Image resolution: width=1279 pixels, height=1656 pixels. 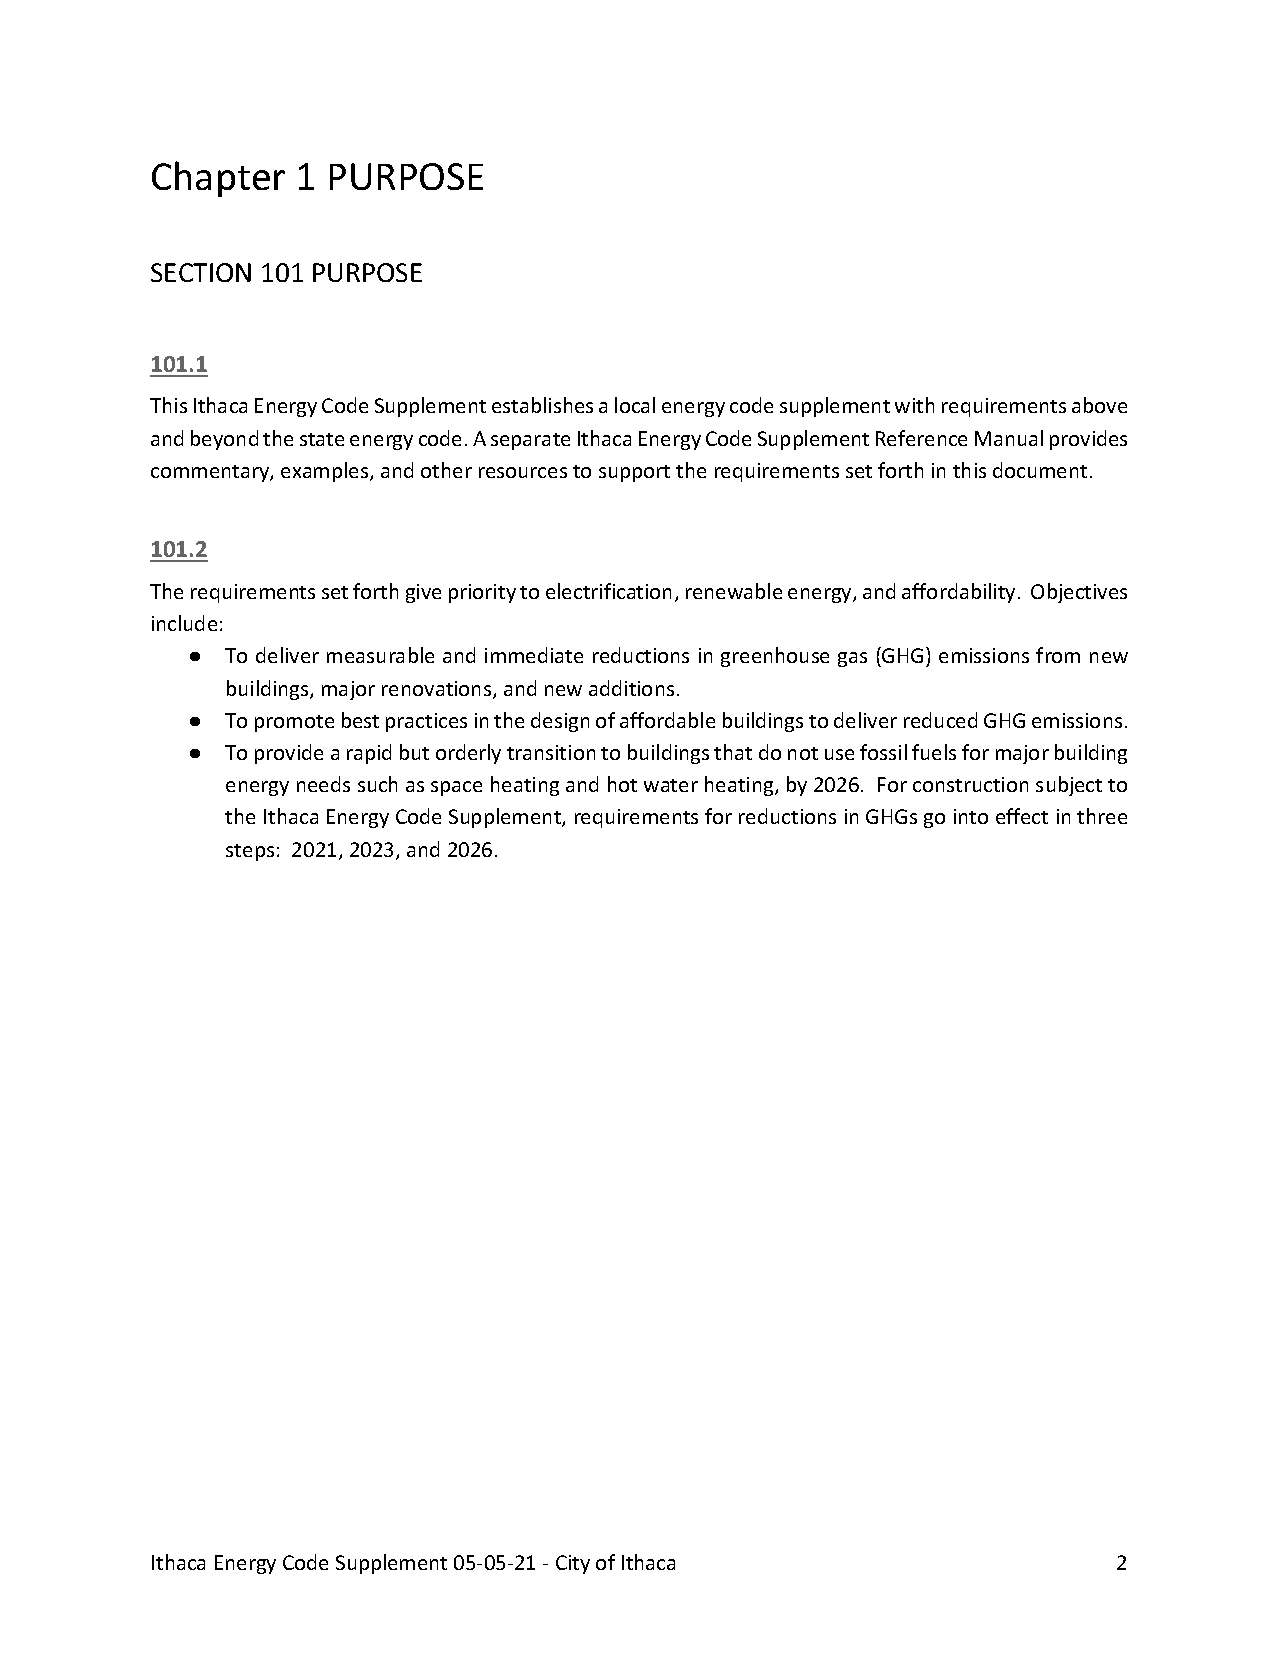 What do you see at coordinates (635, 405) in the screenshot?
I see `local` at bounding box center [635, 405].
